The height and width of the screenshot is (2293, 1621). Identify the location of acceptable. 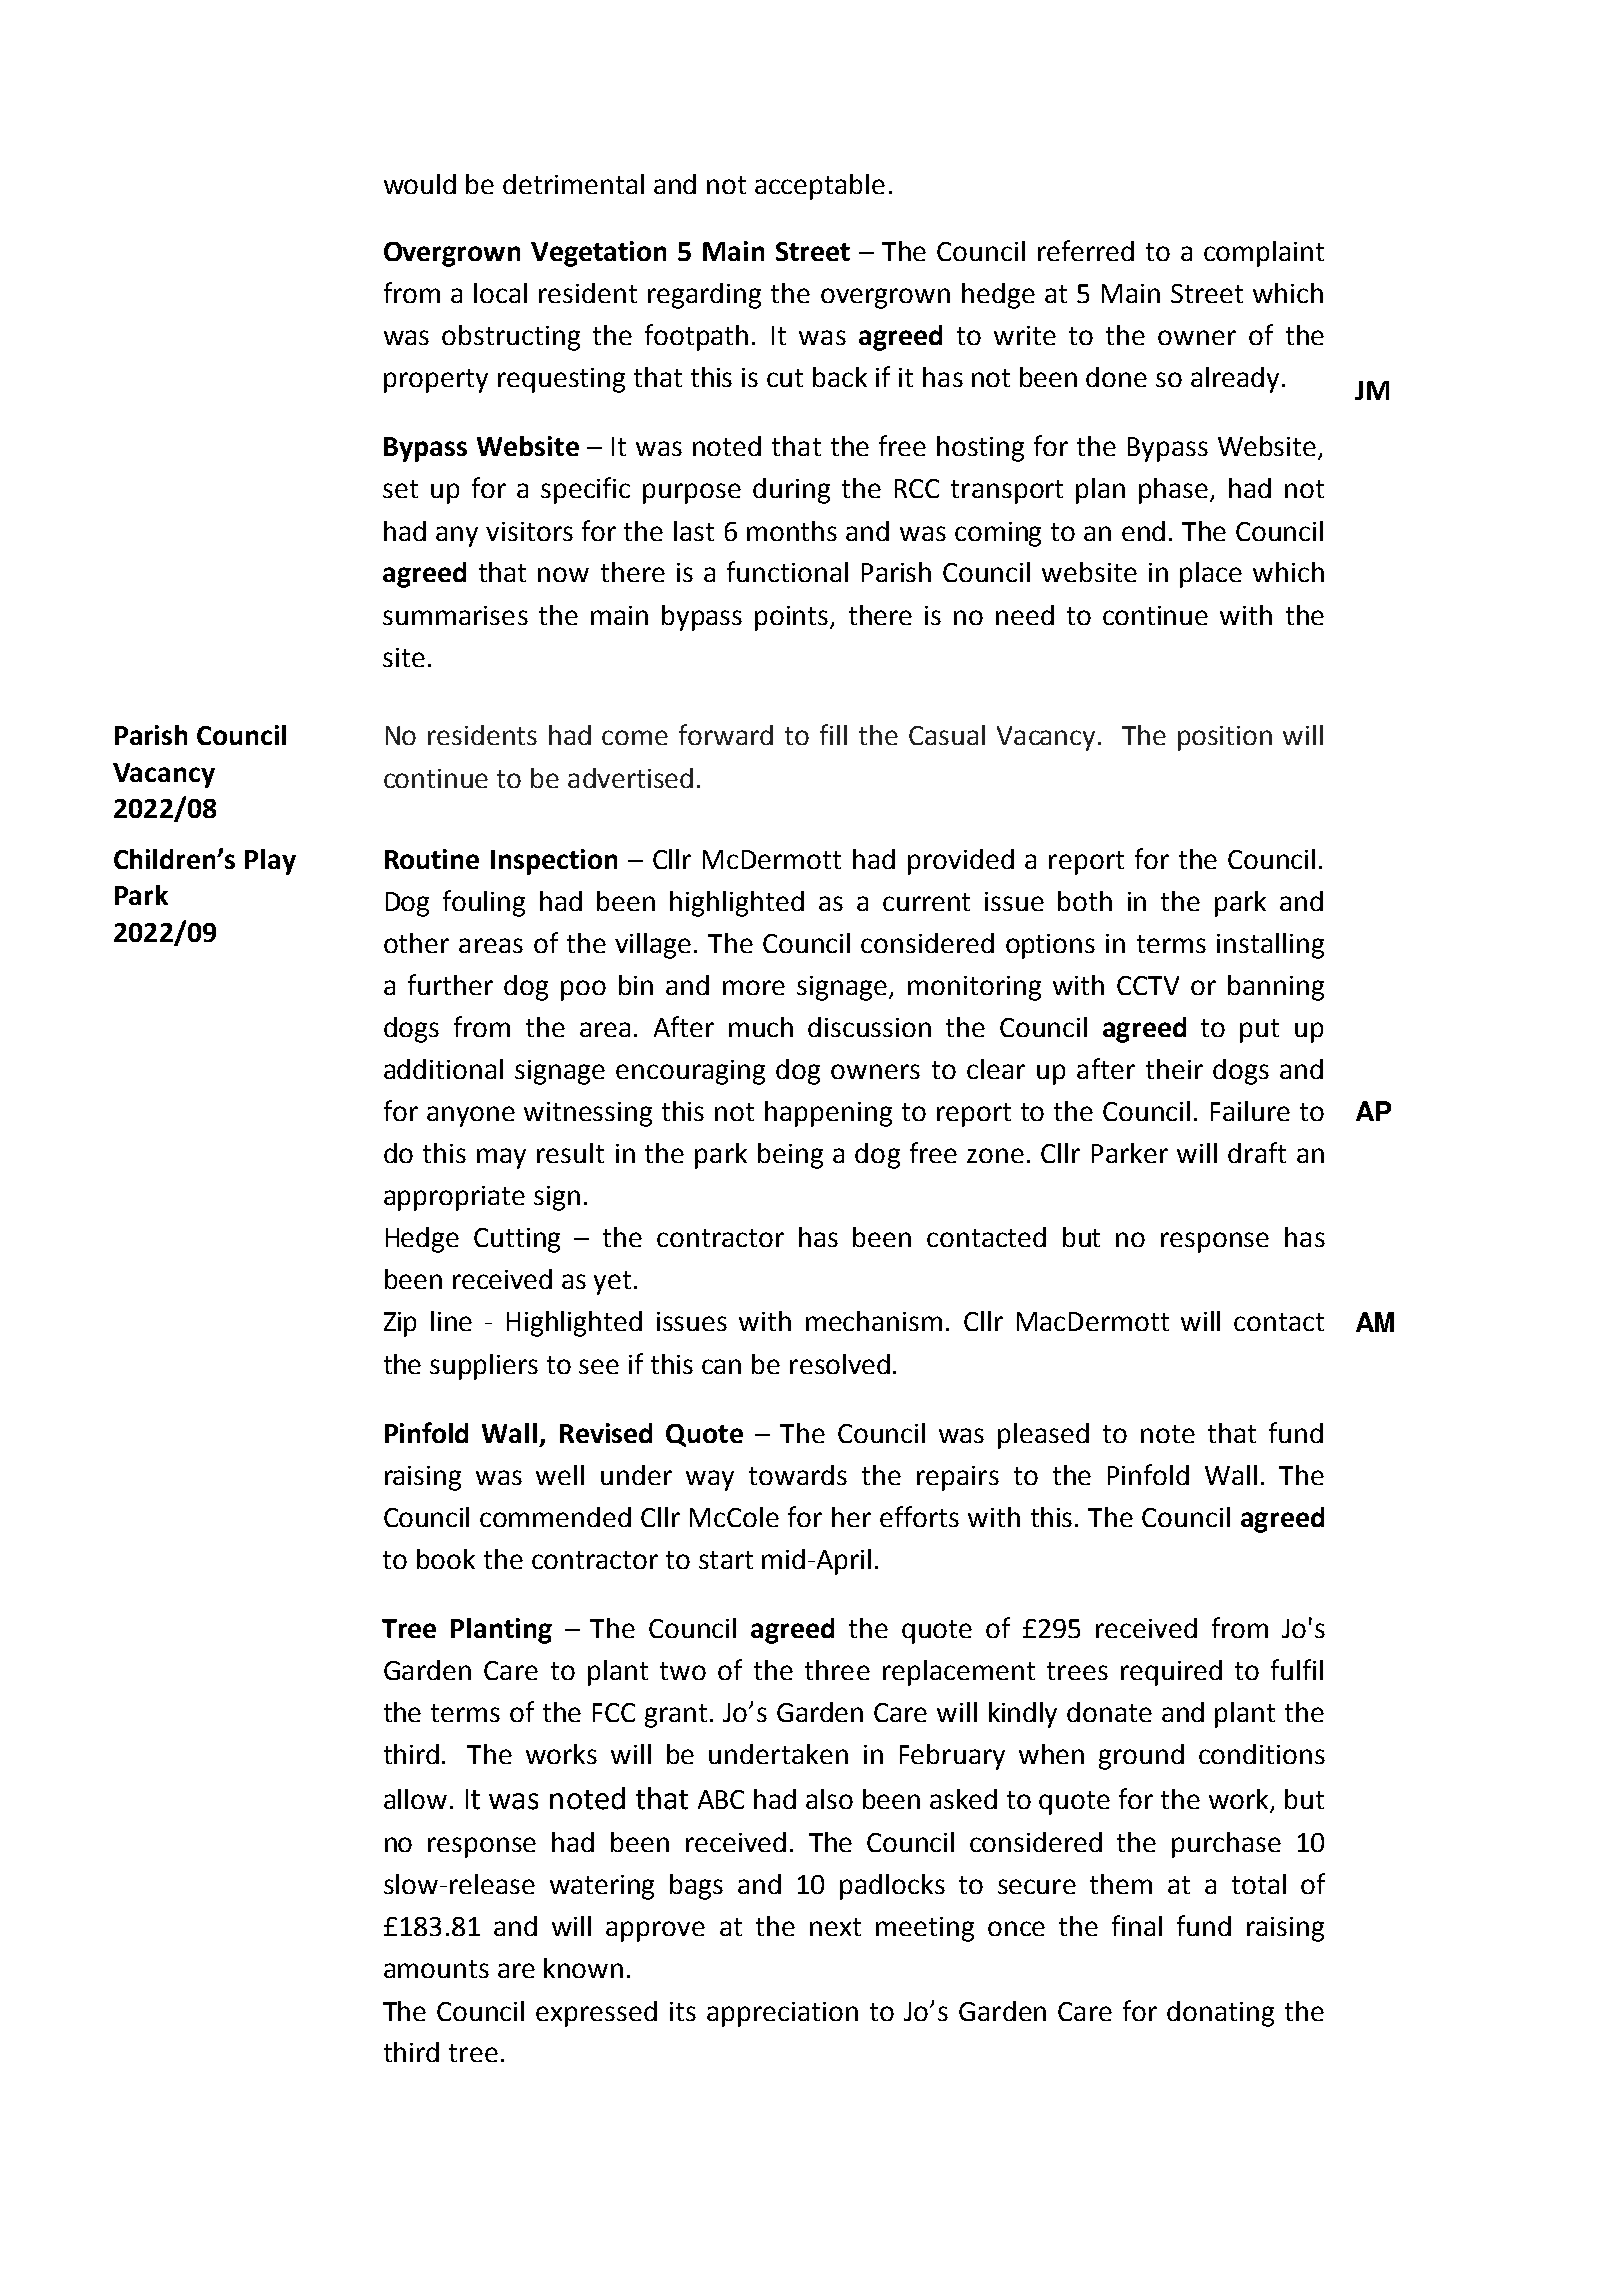
(820, 187).
